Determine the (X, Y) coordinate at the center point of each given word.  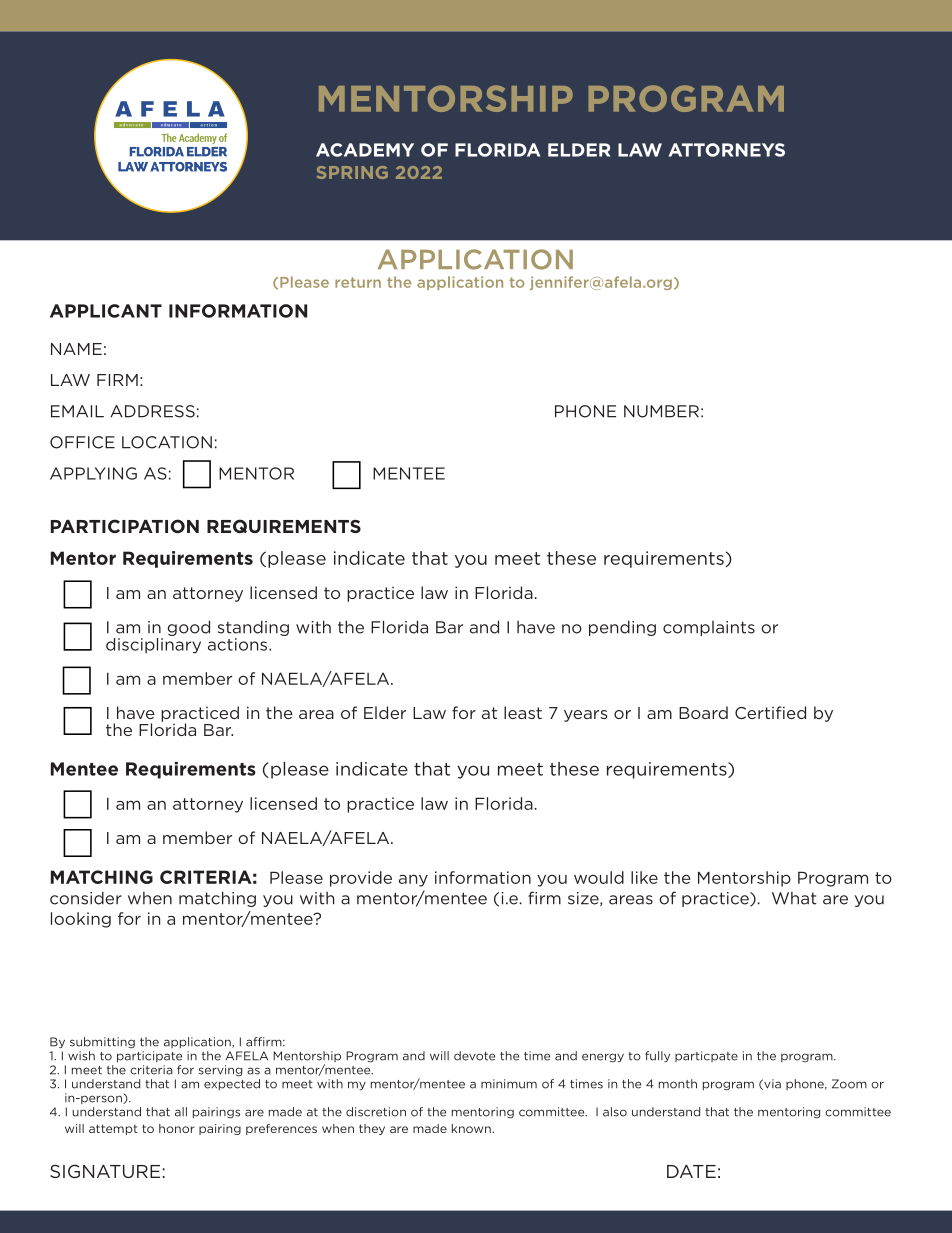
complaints (709, 628)
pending (622, 628)
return (358, 282)
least (523, 712)
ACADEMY (365, 150)
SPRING (352, 172)
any (413, 880)
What (794, 898)
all (181, 1112)
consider (86, 898)
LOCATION (167, 442)
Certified (770, 712)
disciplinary (153, 644)
